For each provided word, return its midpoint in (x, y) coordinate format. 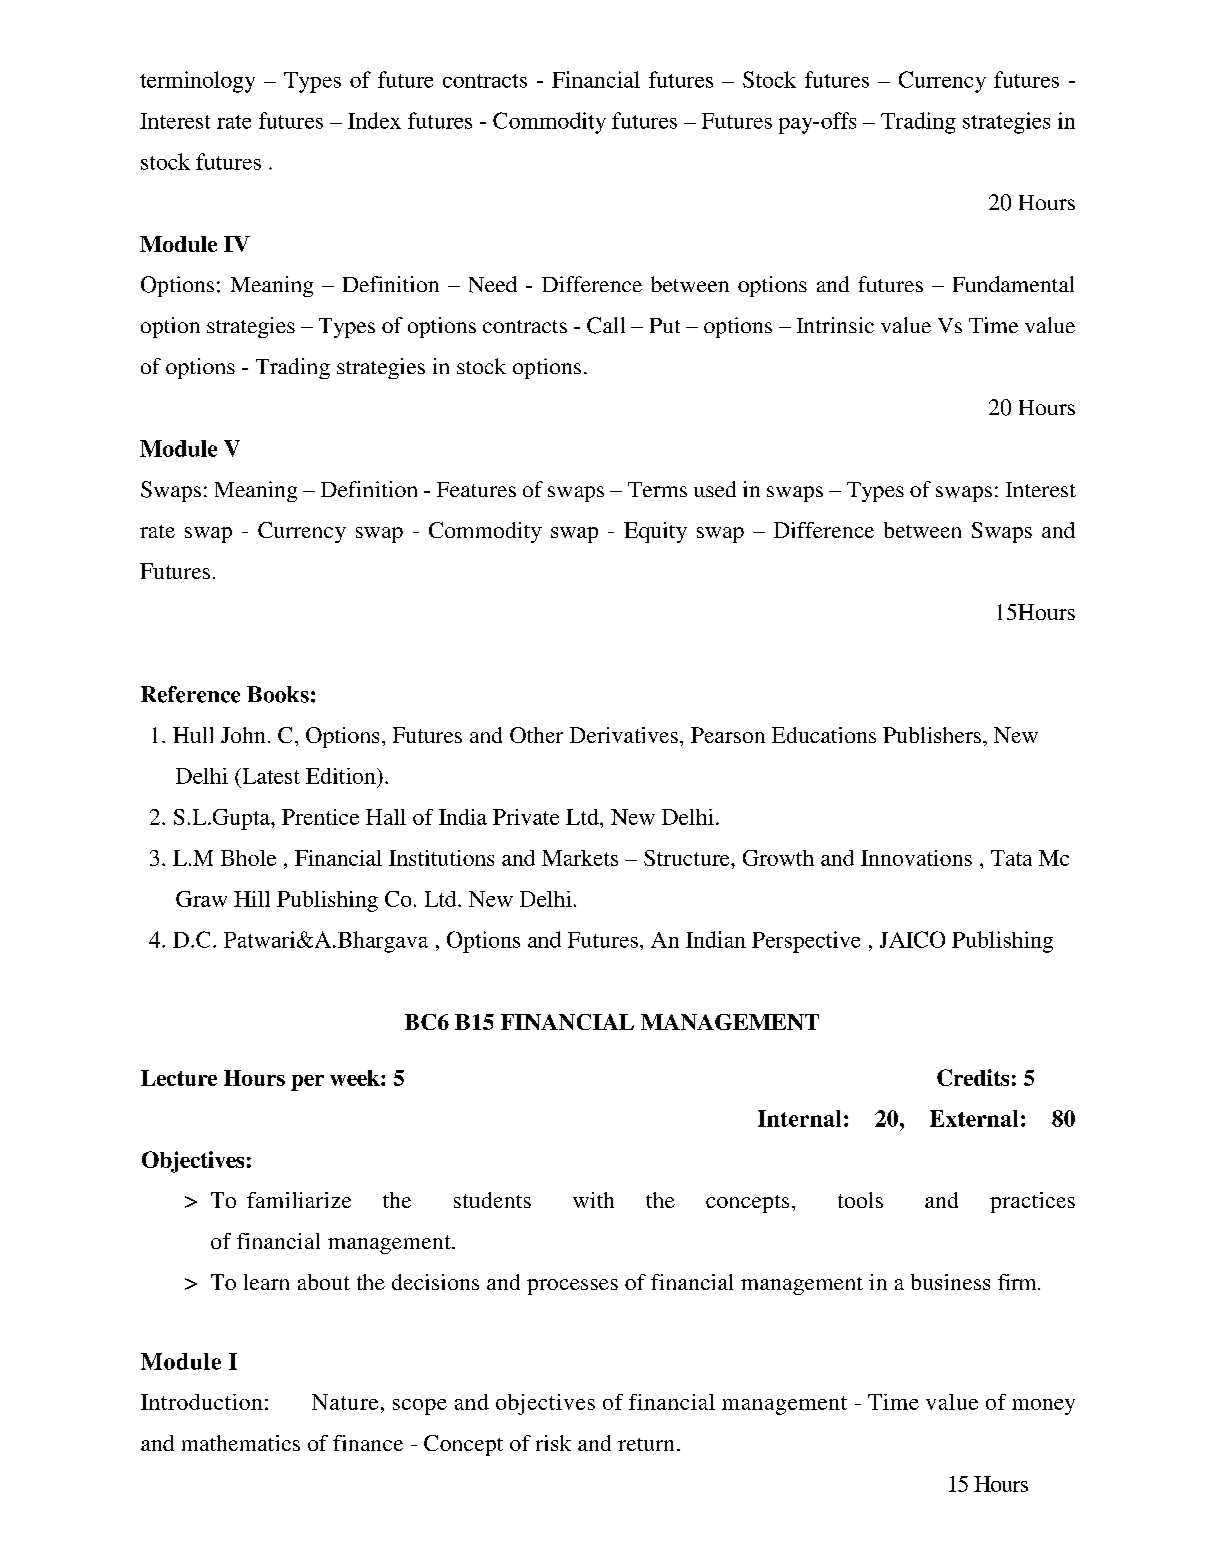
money (1043, 1407)
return (646, 1444)
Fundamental (1013, 284)
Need (493, 284)
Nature (345, 1402)
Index (374, 120)
